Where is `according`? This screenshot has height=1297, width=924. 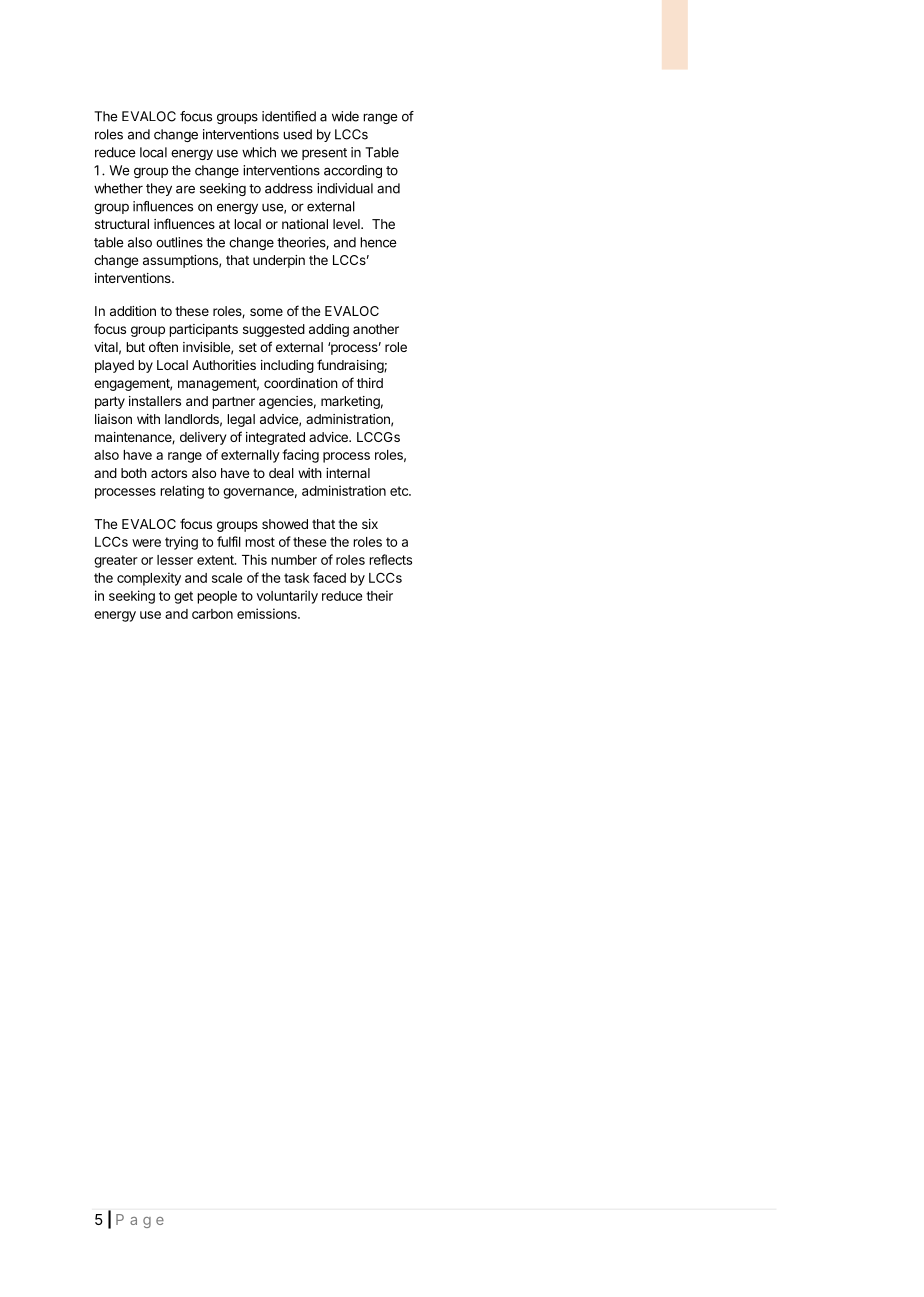
according is located at coordinates (353, 171).
